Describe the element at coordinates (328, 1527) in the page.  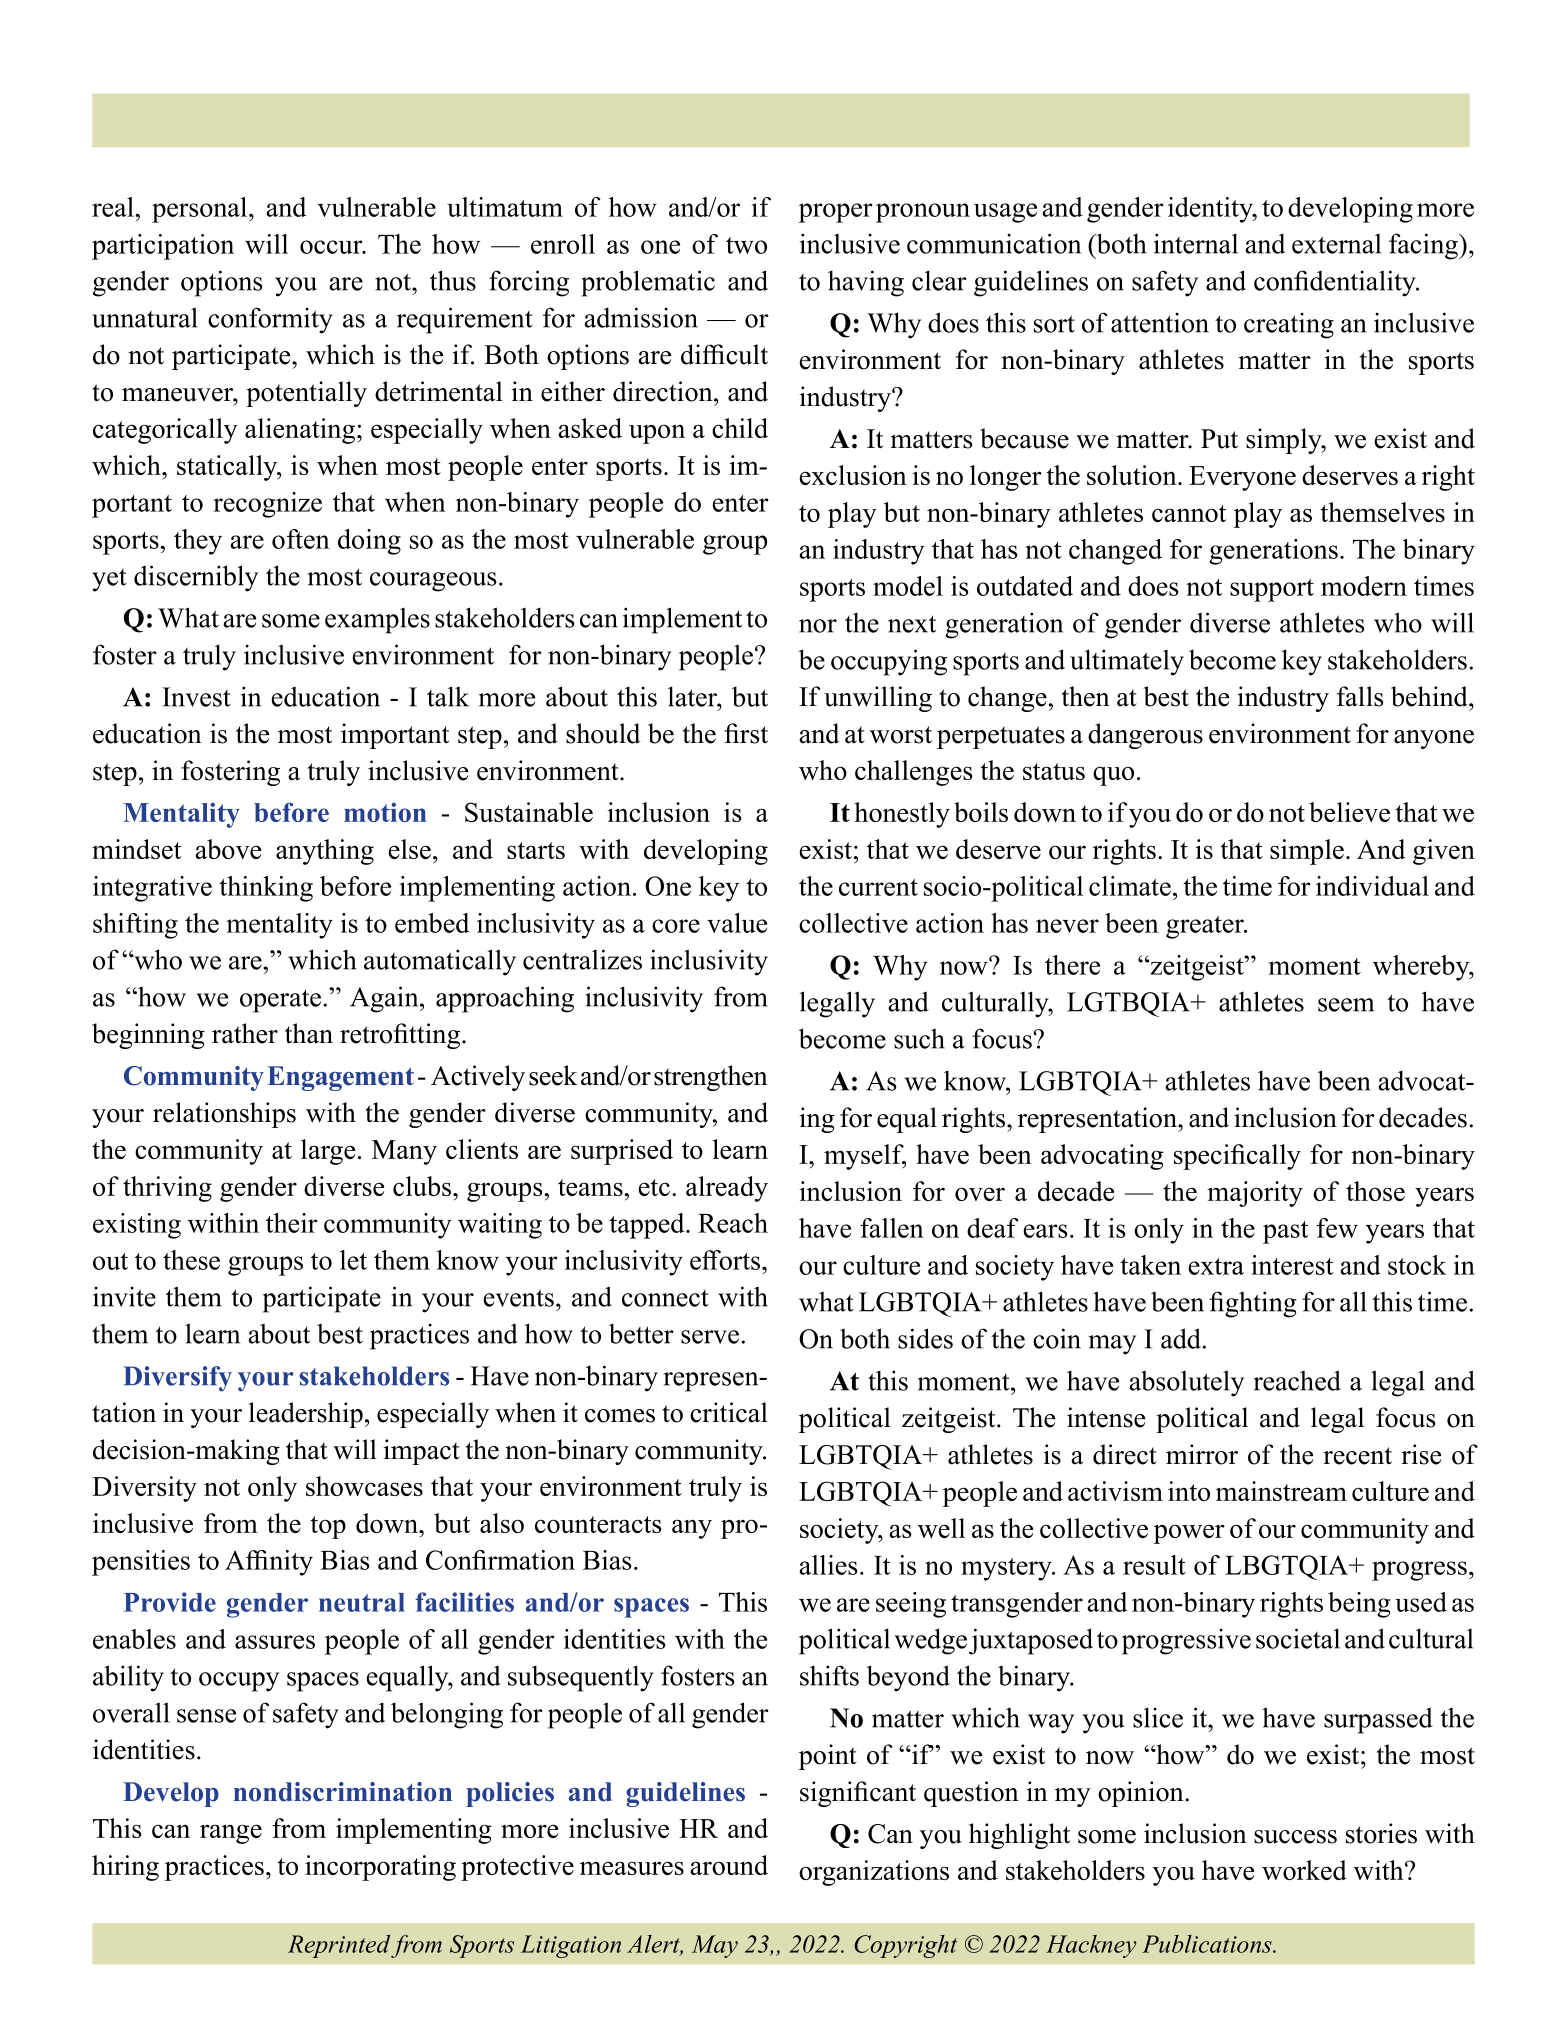
I see `top` at that location.
